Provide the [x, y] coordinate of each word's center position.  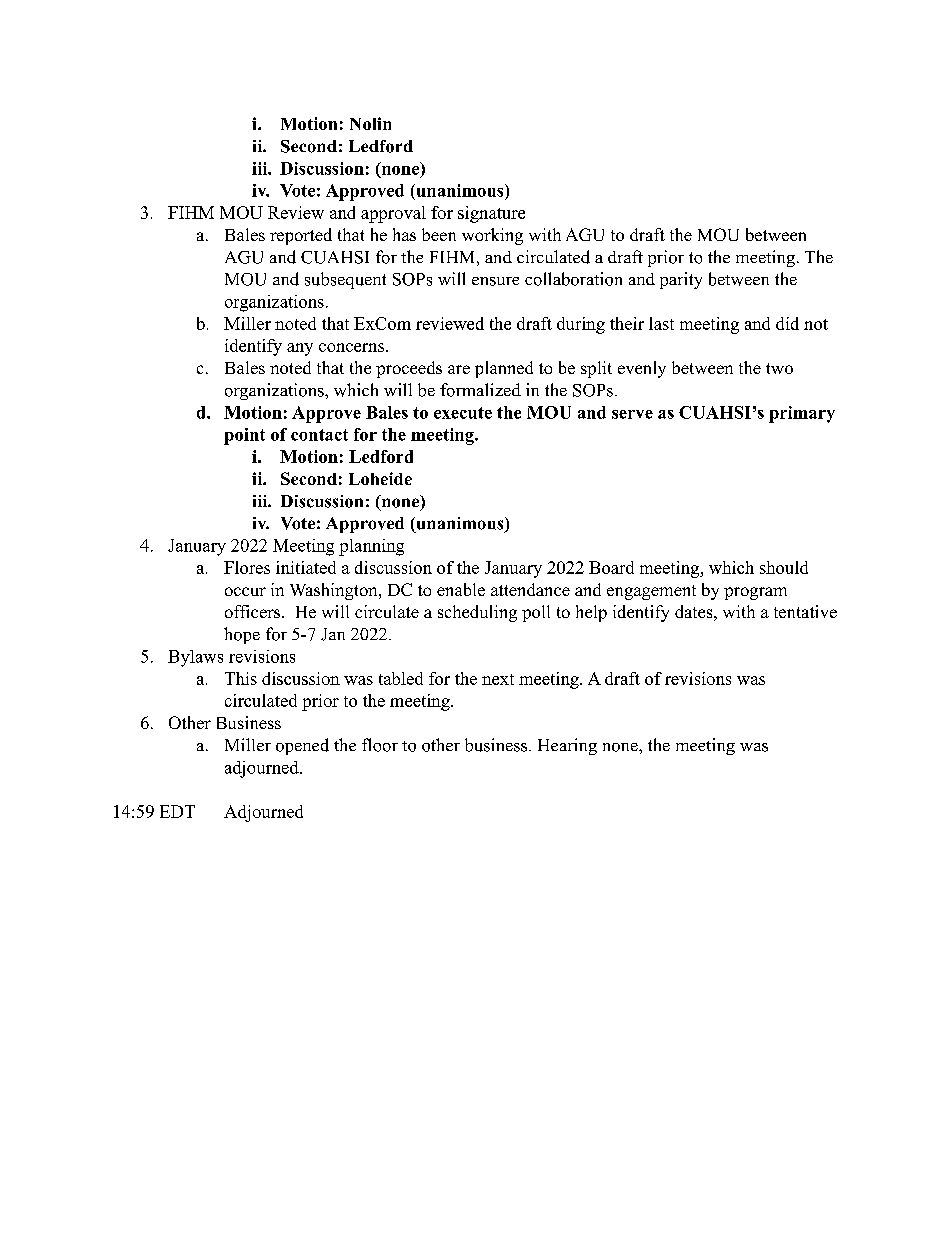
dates [693, 611]
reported [301, 236]
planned [504, 369]
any [300, 349]
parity [681, 280]
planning [371, 547]
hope [242, 635]
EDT [177, 811]
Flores [247, 567]
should [784, 567]
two [779, 368]
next [498, 679]
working [492, 236]
